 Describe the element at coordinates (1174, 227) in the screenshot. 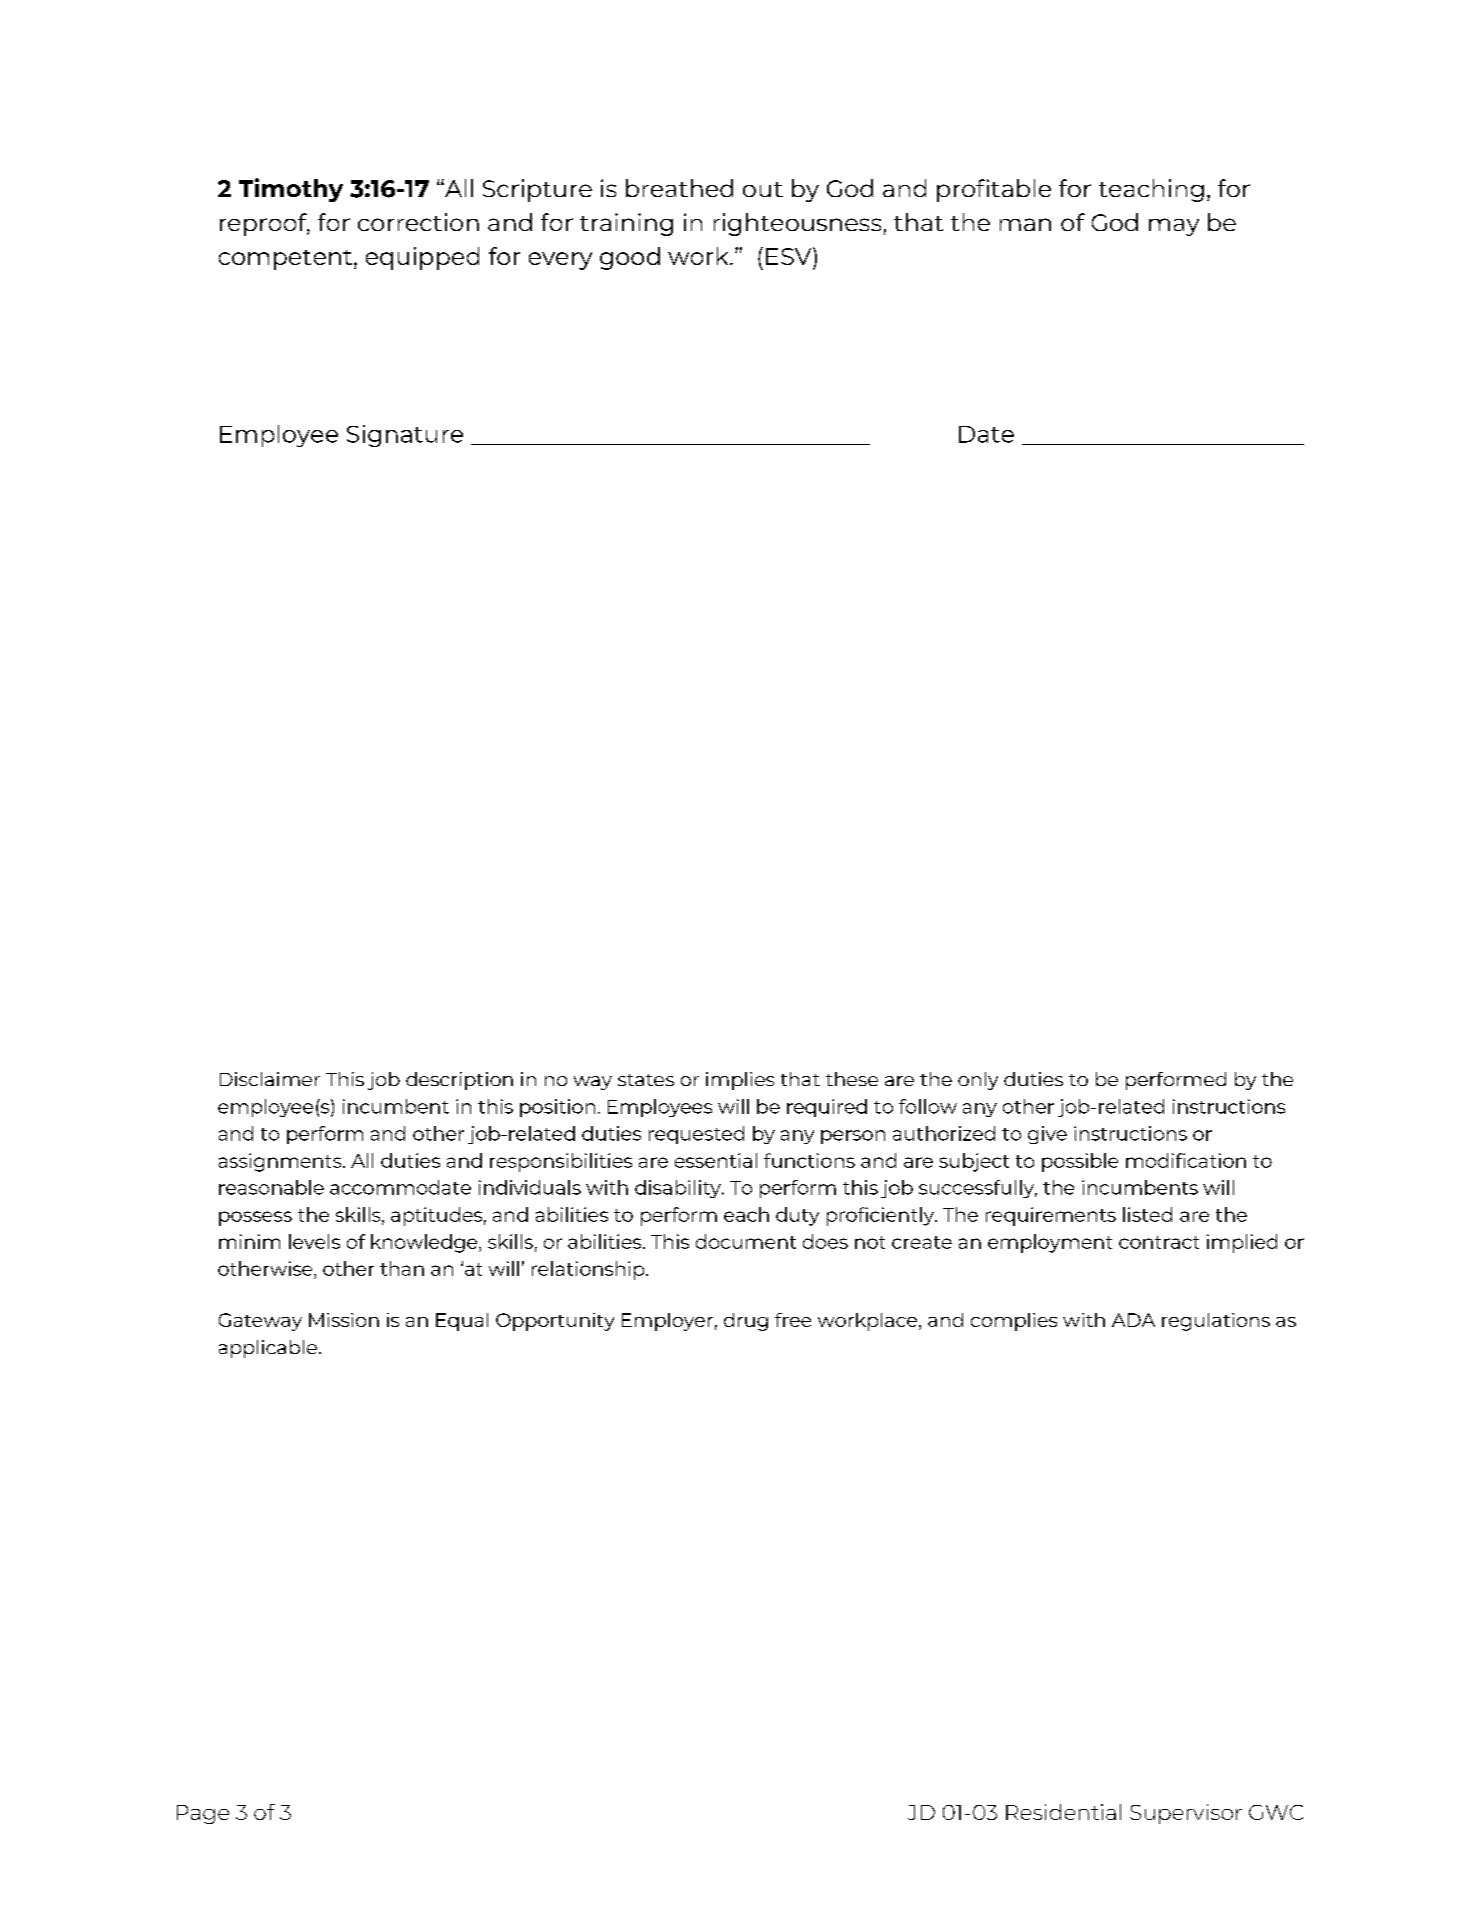

I see `may` at that location.
